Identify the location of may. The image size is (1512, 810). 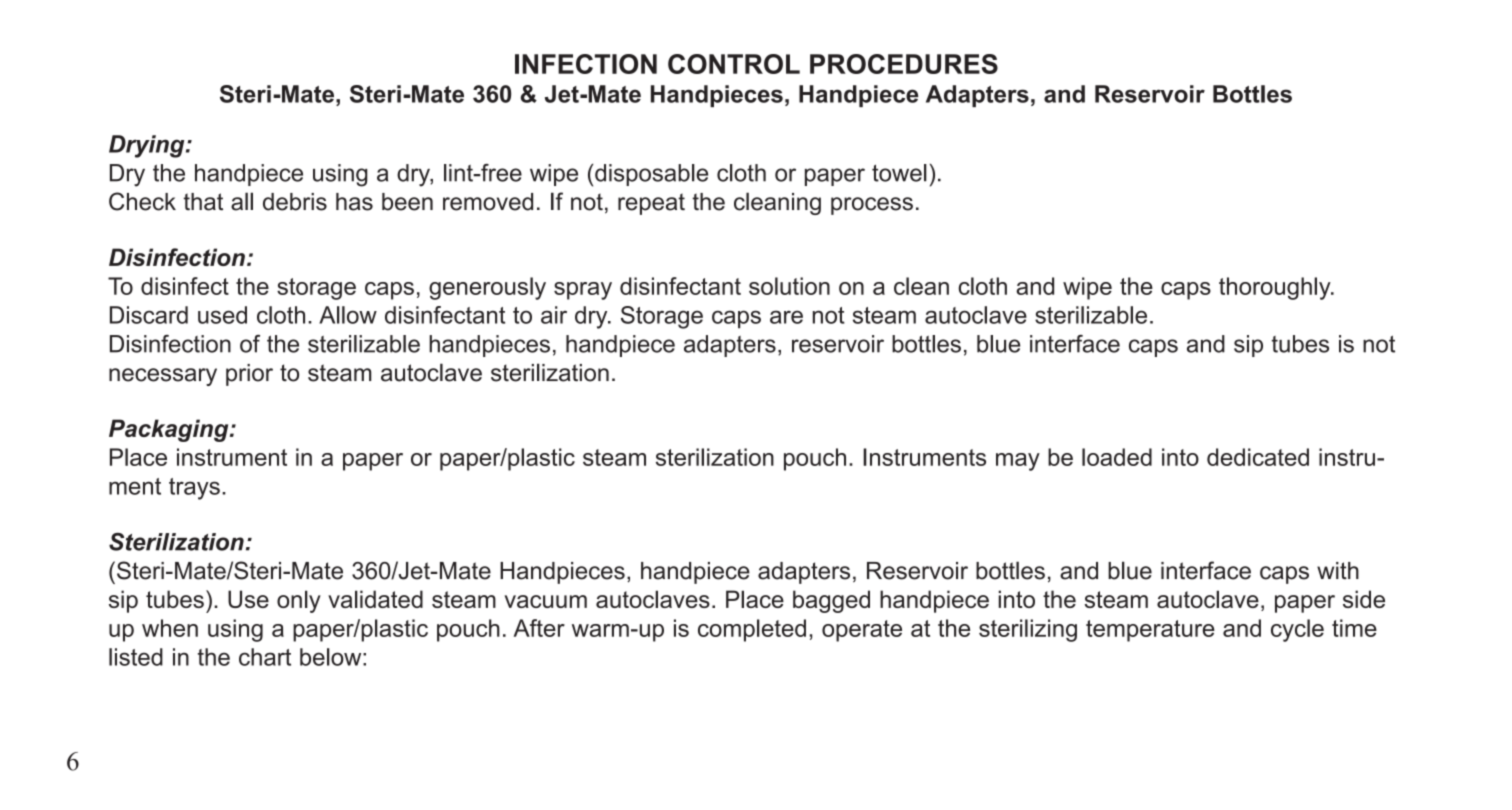
(1018, 462).
